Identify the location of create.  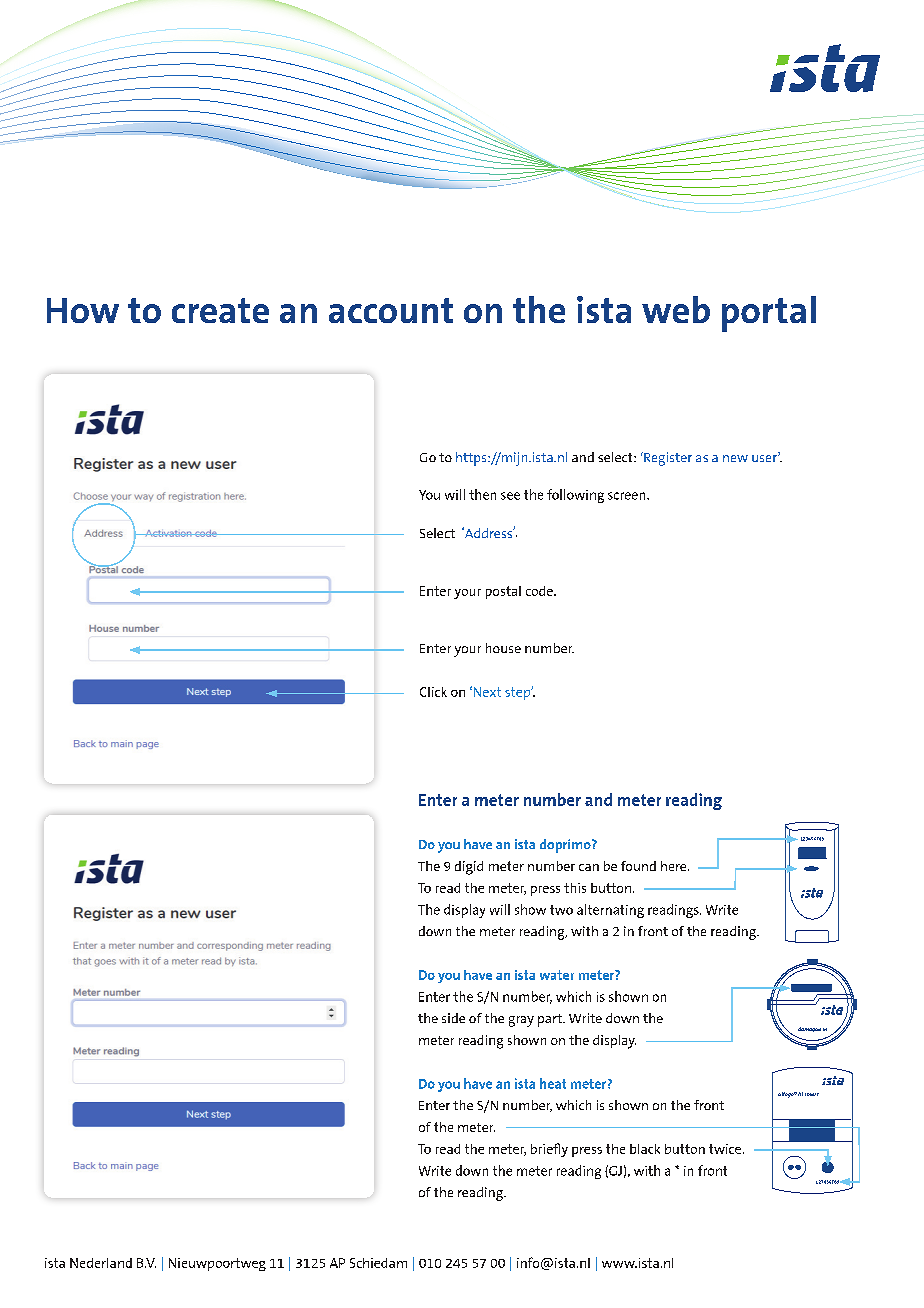
(220, 310).
